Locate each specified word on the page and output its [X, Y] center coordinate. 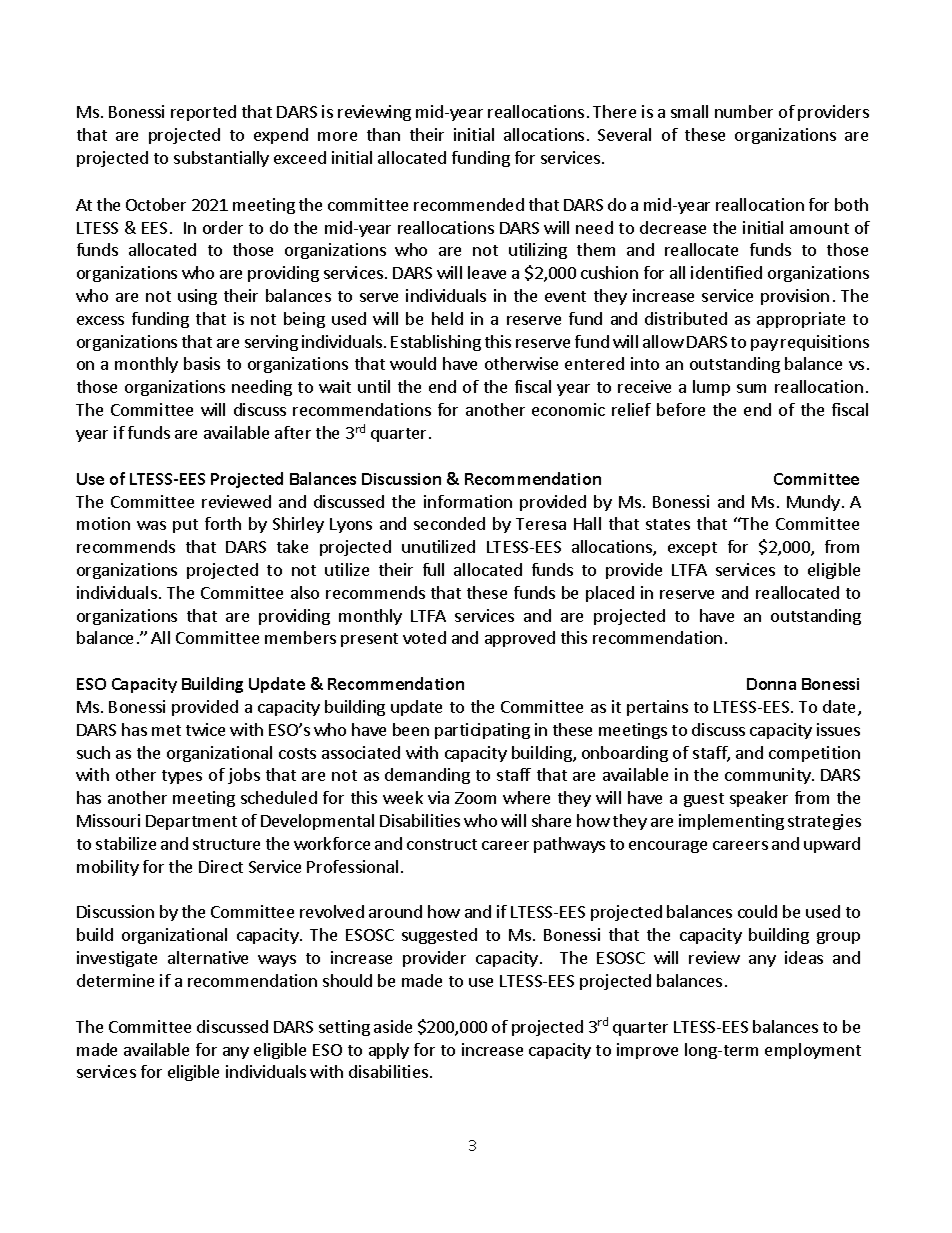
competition [814, 754]
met [166, 730]
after [293, 432]
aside [393, 1026]
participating [482, 731]
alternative [208, 957]
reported [203, 113]
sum [751, 388]
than [383, 134]
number [744, 111]
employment [813, 1051]
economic [568, 409]
